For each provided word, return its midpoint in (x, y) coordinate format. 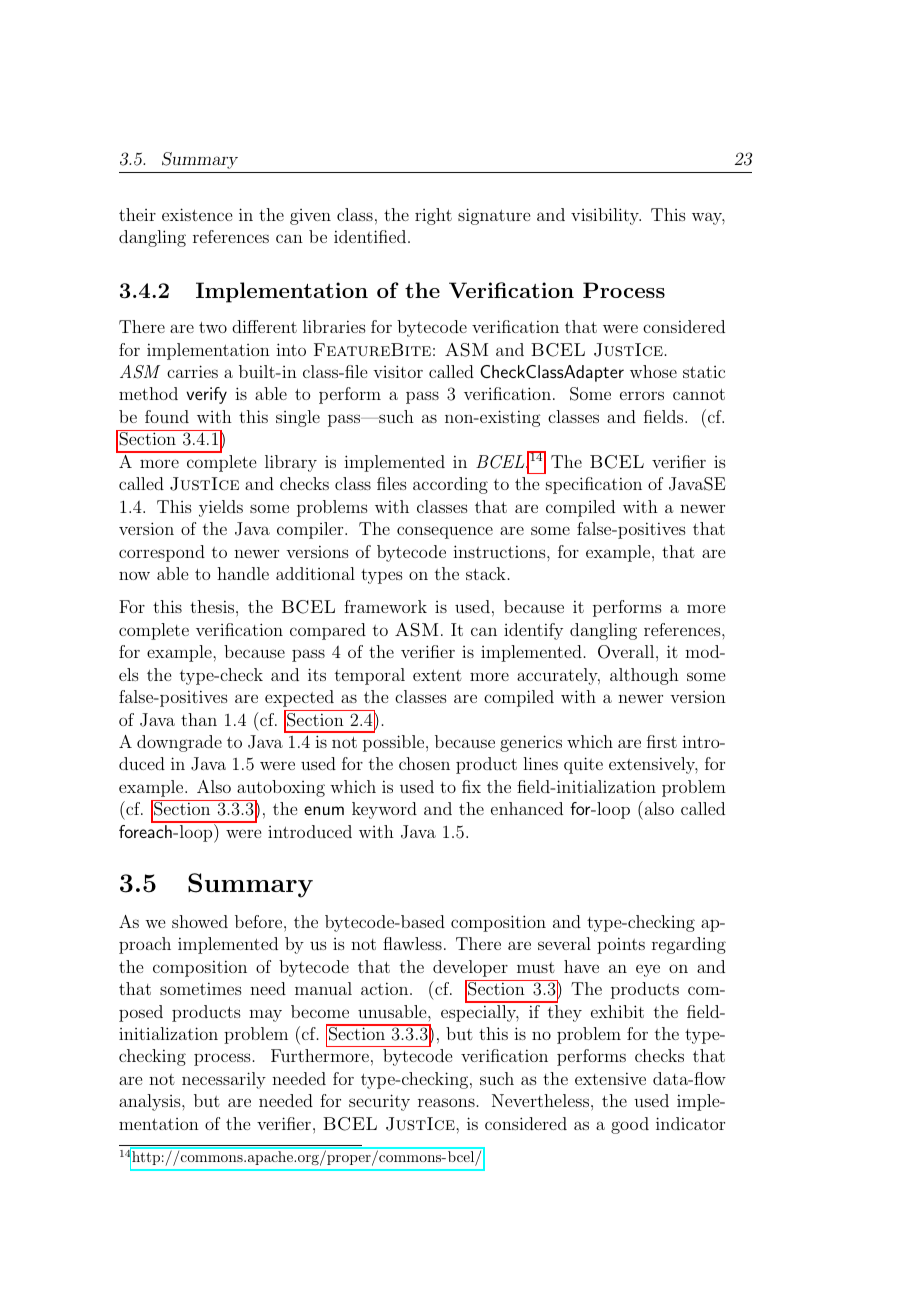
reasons (446, 1102)
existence (197, 214)
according (450, 485)
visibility (606, 216)
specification (594, 485)
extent (437, 675)
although (644, 676)
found (167, 416)
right (433, 216)
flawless (412, 943)
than (199, 719)
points (621, 945)
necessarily (224, 1080)
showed (200, 921)
